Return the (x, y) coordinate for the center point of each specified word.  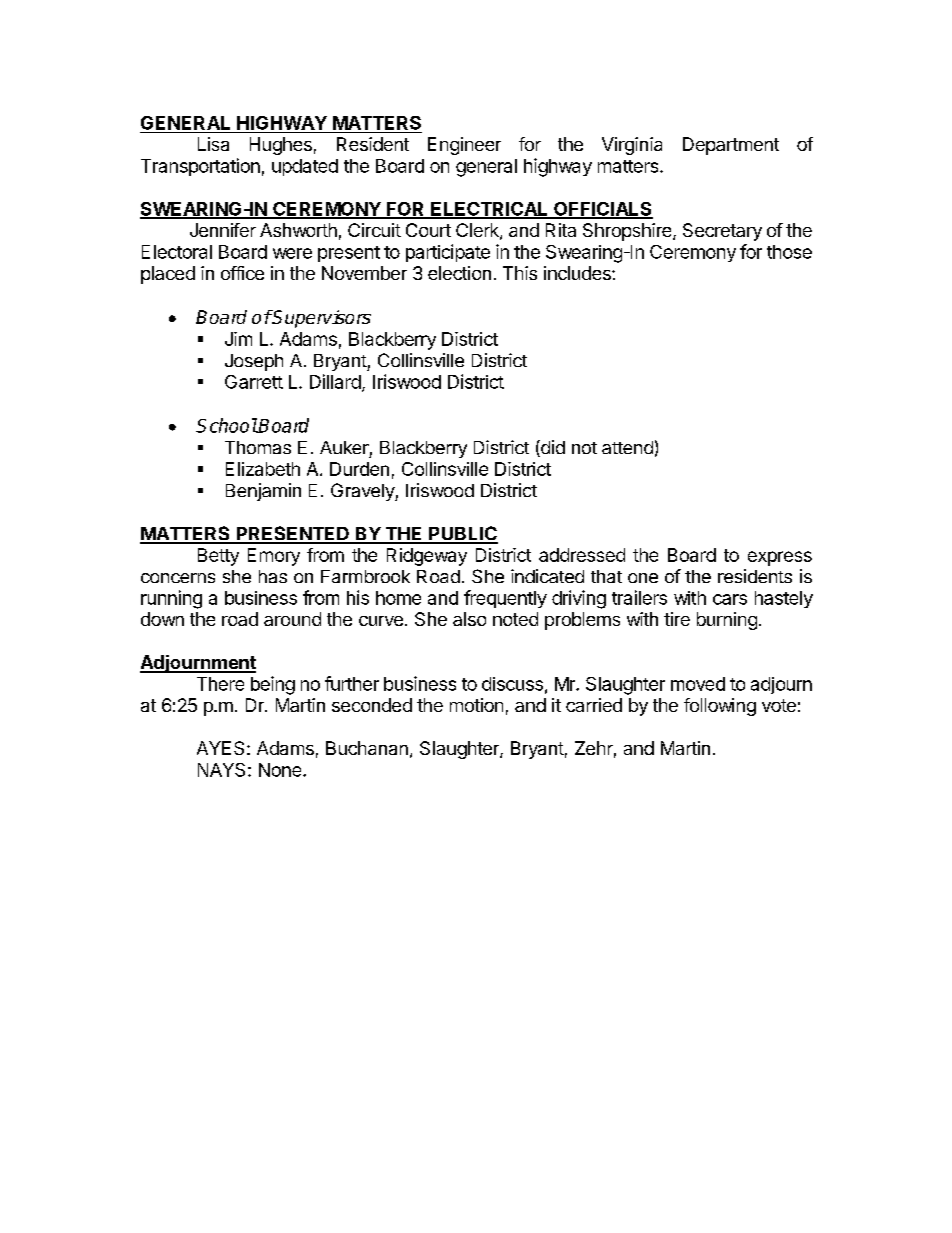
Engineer (464, 146)
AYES (220, 748)
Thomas (258, 447)
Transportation (200, 167)
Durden (359, 469)
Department (731, 146)
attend (627, 447)
